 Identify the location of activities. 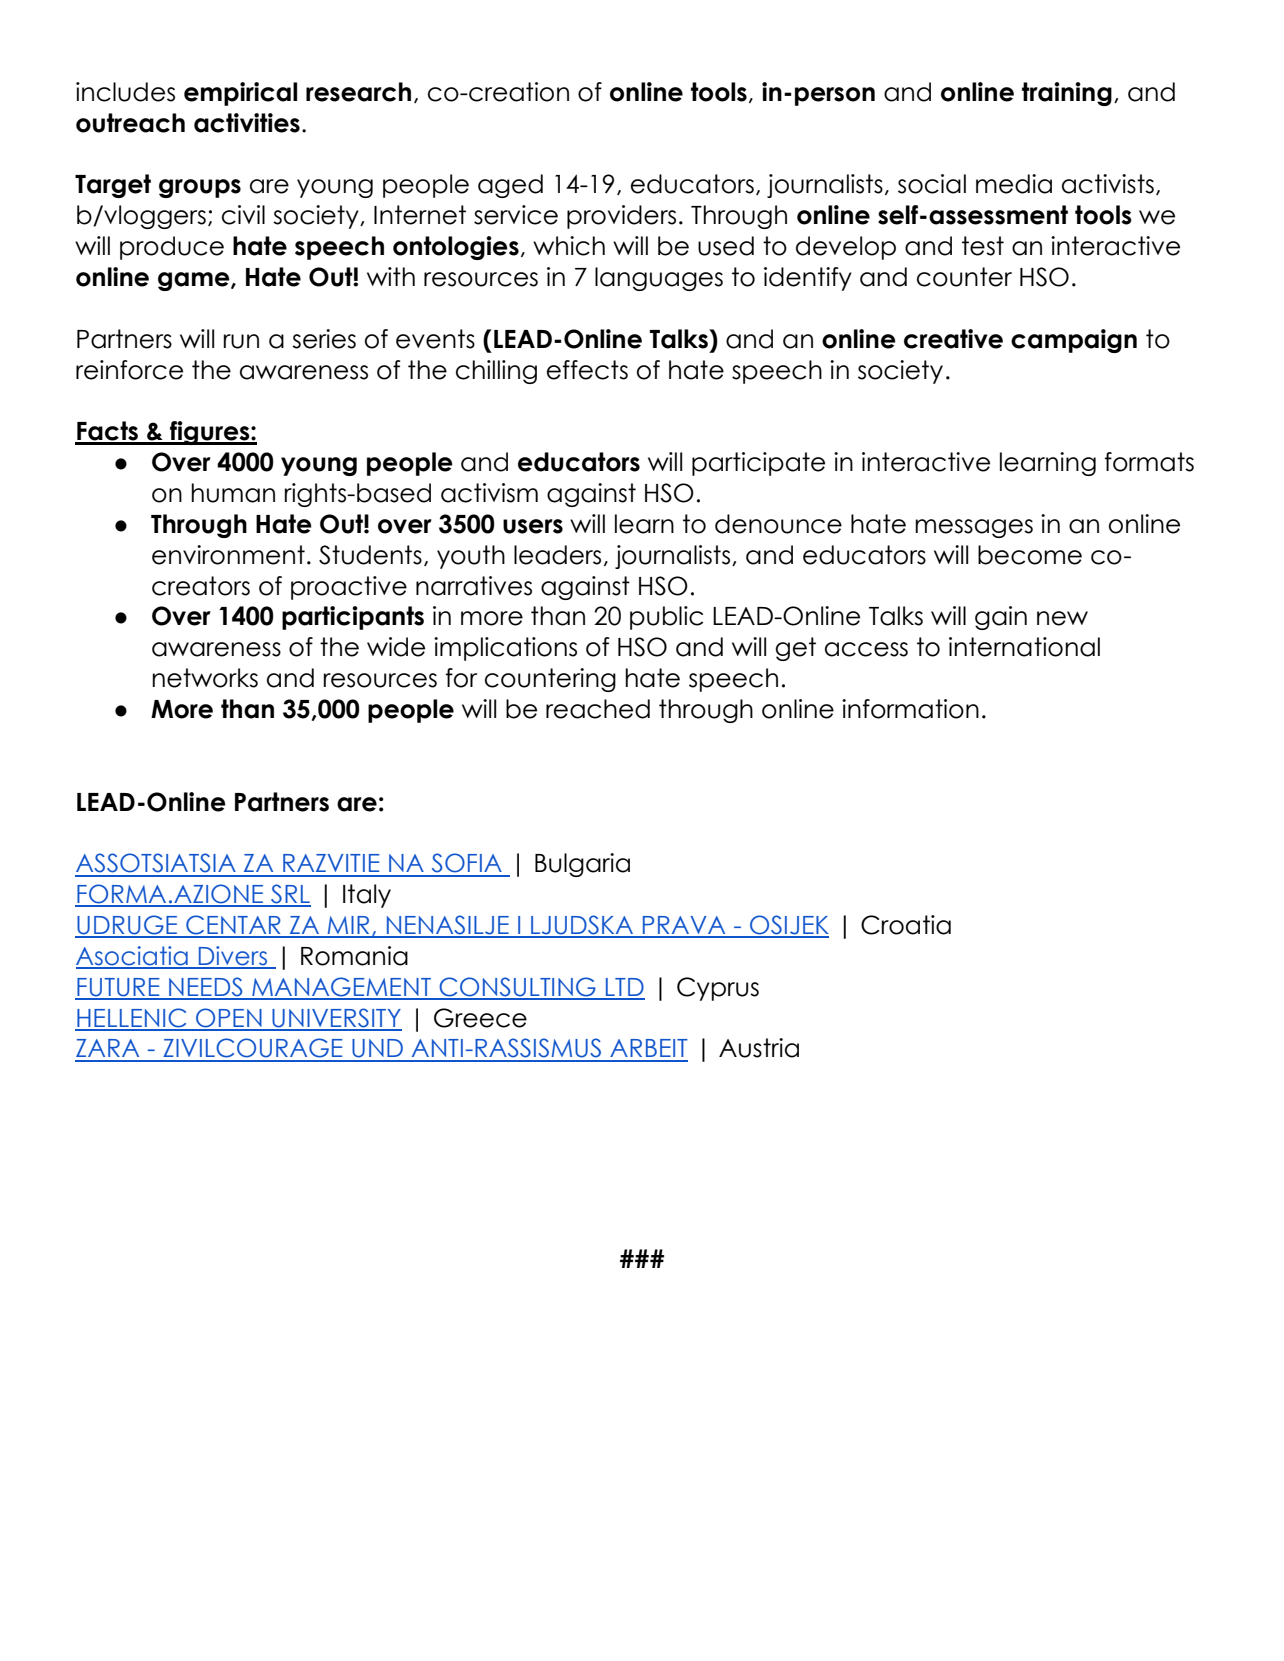
(247, 123).
